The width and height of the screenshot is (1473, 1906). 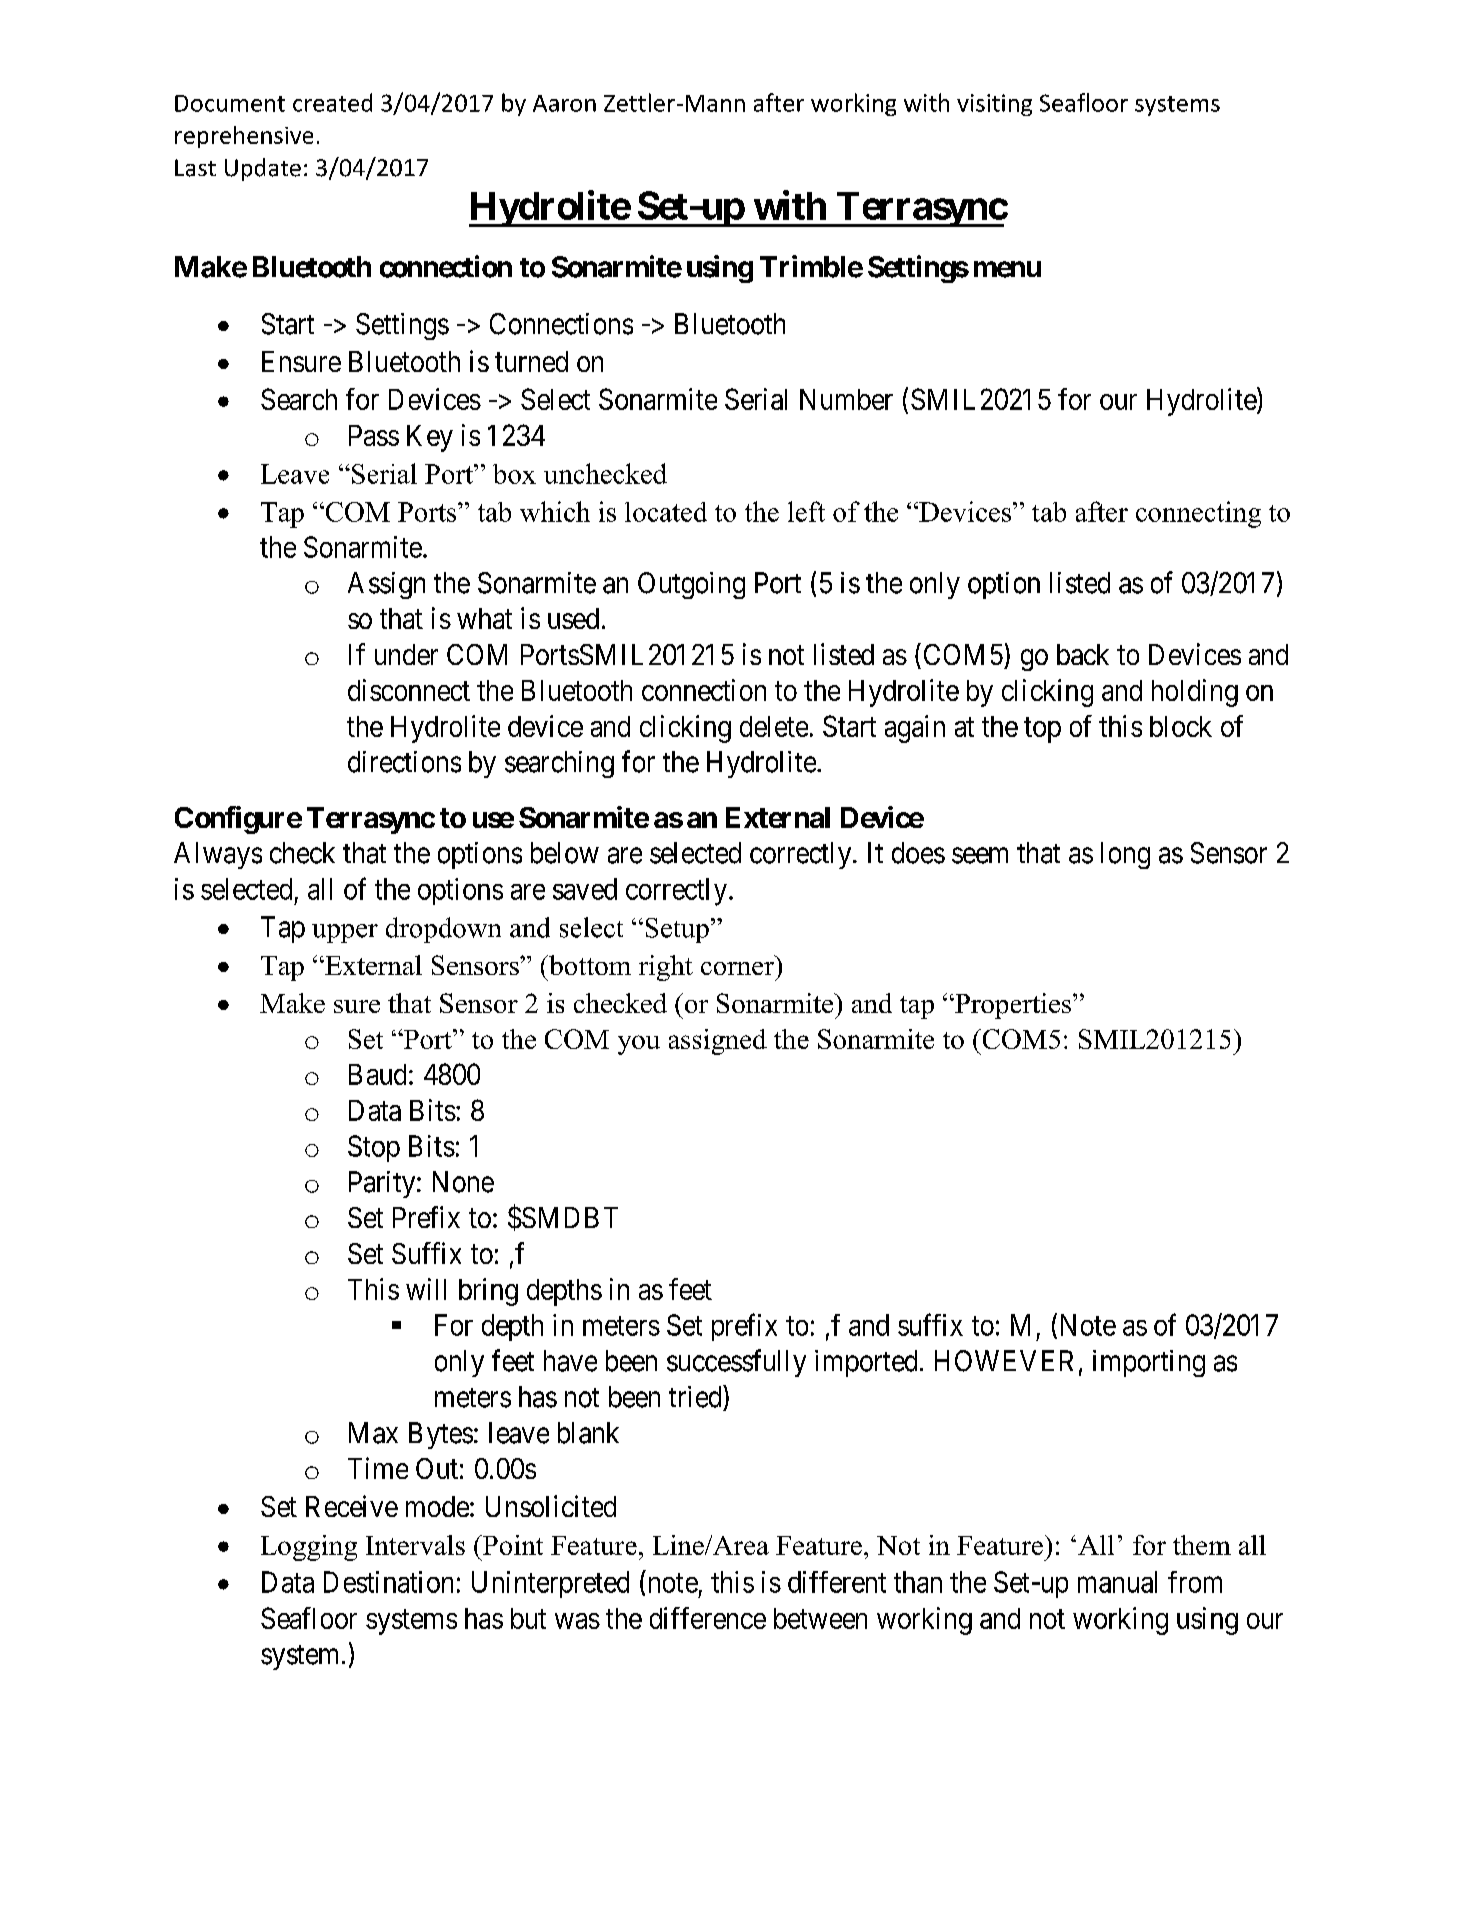 I want to click on Aaron, so click(x=564, y=103).
